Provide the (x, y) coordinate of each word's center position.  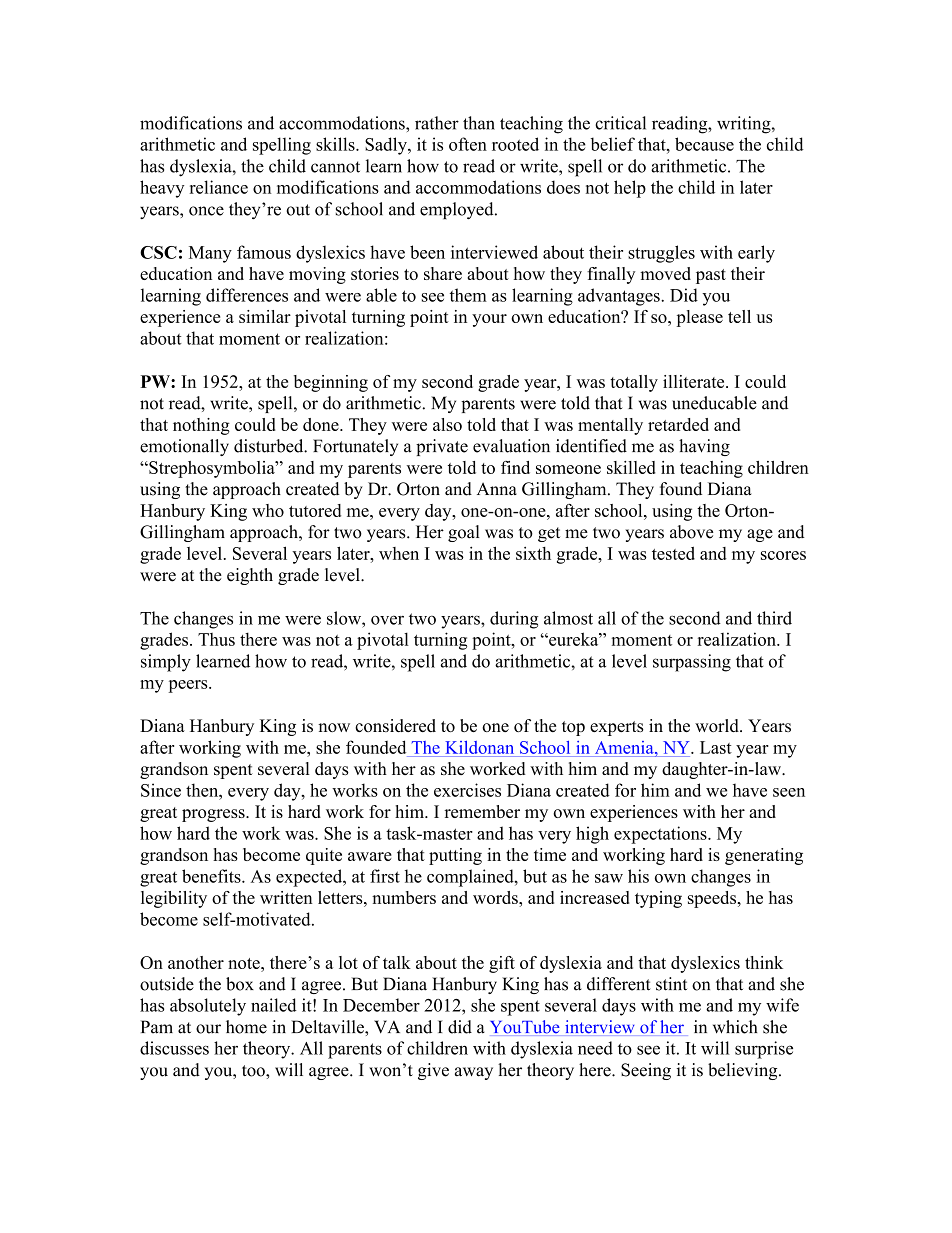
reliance (219, 187)
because (704, 144)
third (774, 618)
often (468, 144)
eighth (250, 576)
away (474, 1073)
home (246, 1027)
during (514, 620)
